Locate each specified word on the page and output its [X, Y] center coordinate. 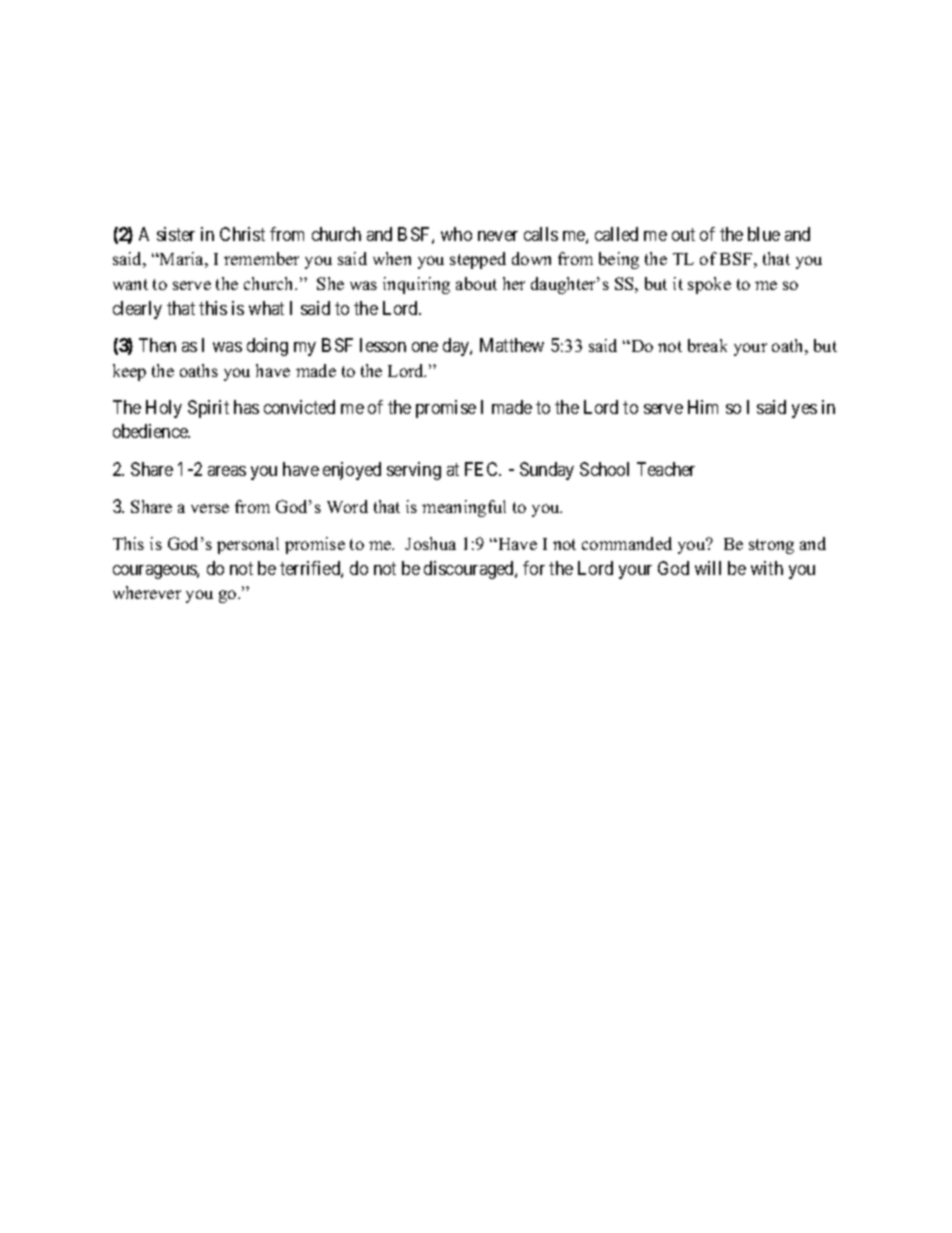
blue [764, 234]
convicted [299, 407]
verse [210, 508]
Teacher [666, 469]
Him [703, 407]
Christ [242, 234]
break [707, 345]
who [456, 234]
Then [157, 345]
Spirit [208, 409]
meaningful [464, 508]
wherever [147, 592]
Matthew [512, 345]
